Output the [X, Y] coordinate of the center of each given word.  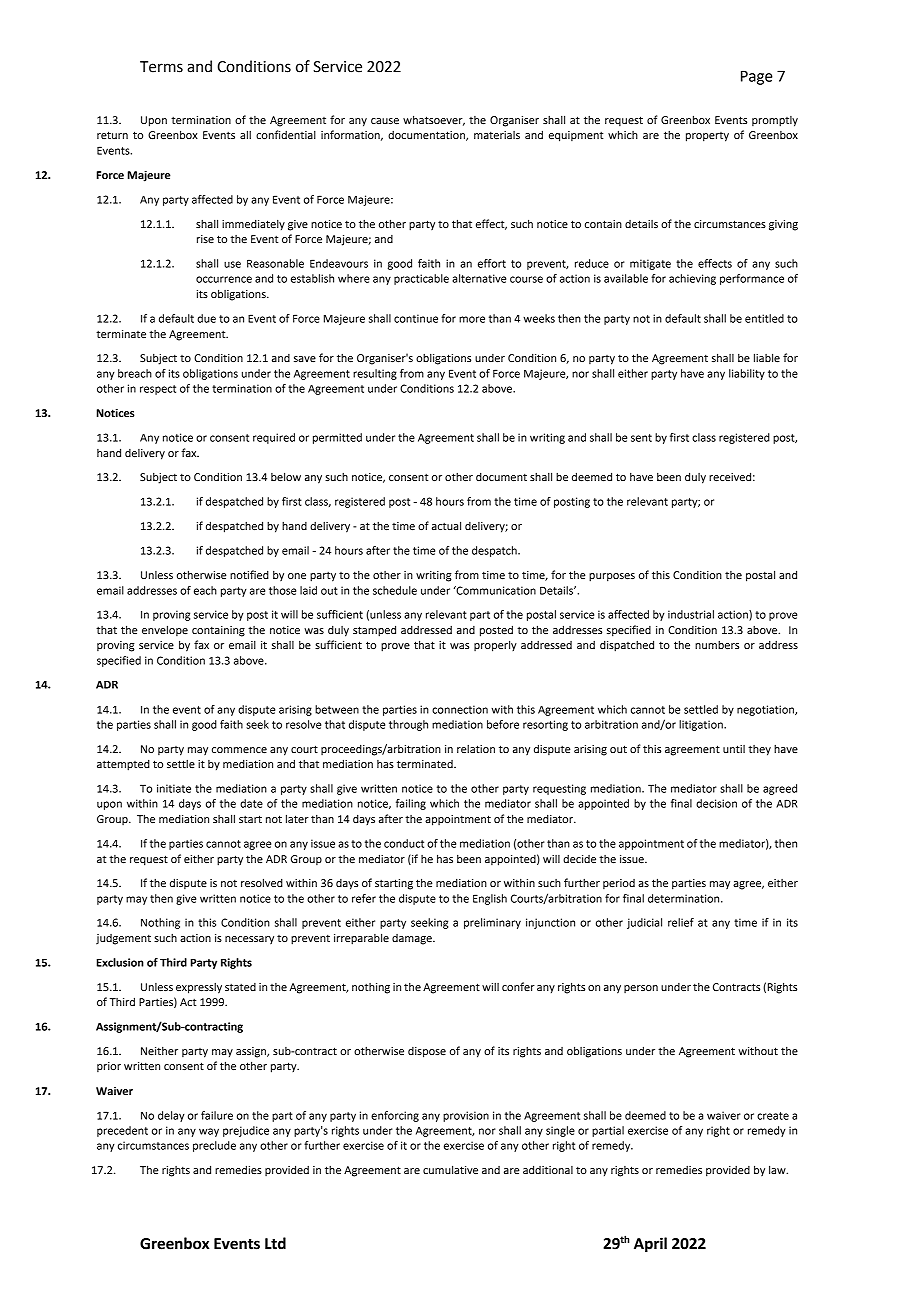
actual [446, 525]
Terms [161, 67]
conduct [404, 843]
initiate [174, 788]
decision [716, 803]
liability [747, 374]
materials [497, 135]
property [707, 137]
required [274, 438]
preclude [214, 1146]
